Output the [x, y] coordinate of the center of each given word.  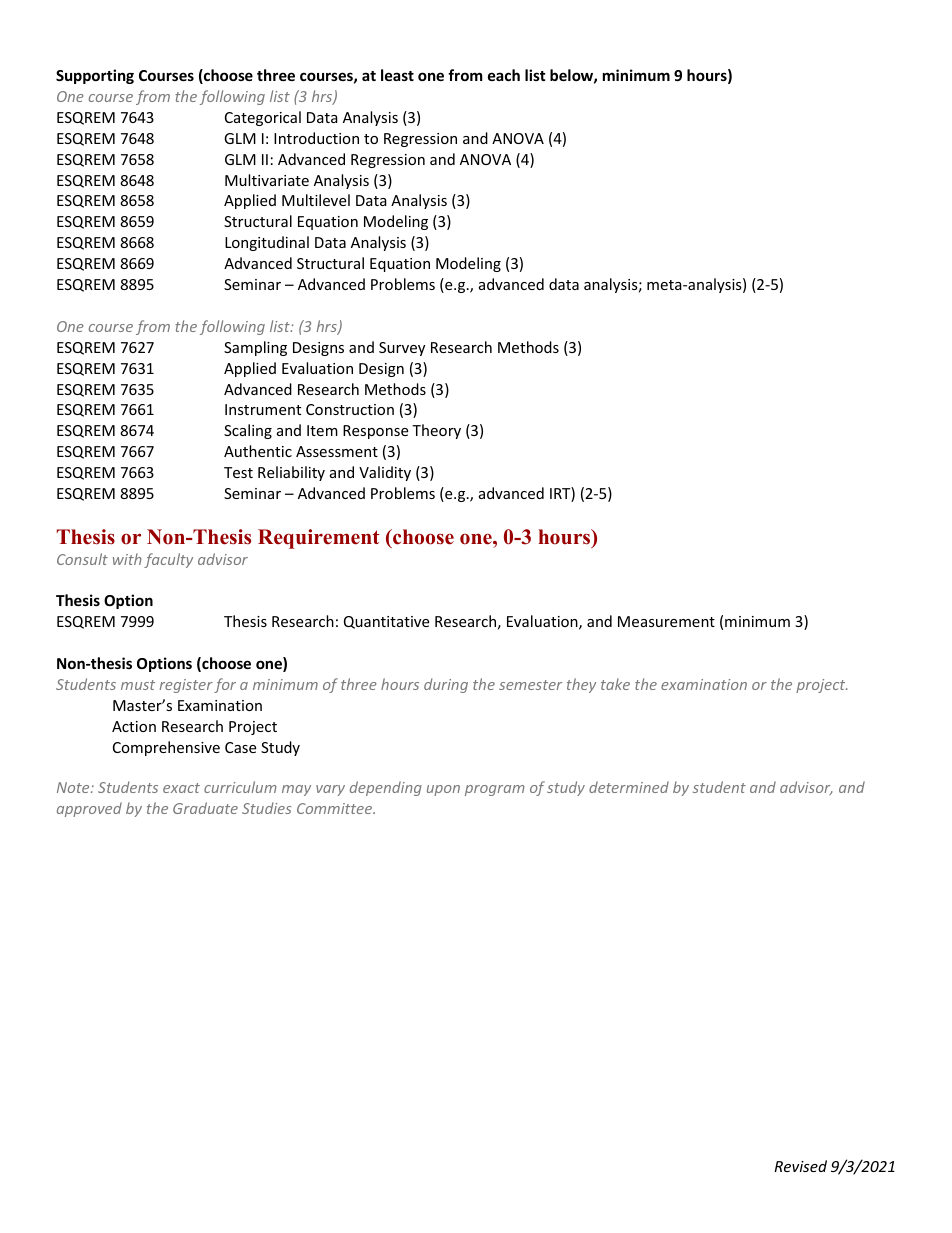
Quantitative [386, 622]
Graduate [205, 808]
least [397, 75]
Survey [402, 349]
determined [629, 787]
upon [443, 790]
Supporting [95, 76]
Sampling [255, 348]
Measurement [666, 621]
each [504, 75]
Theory [436, 431]
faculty [168, 560]
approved [89, 809]
